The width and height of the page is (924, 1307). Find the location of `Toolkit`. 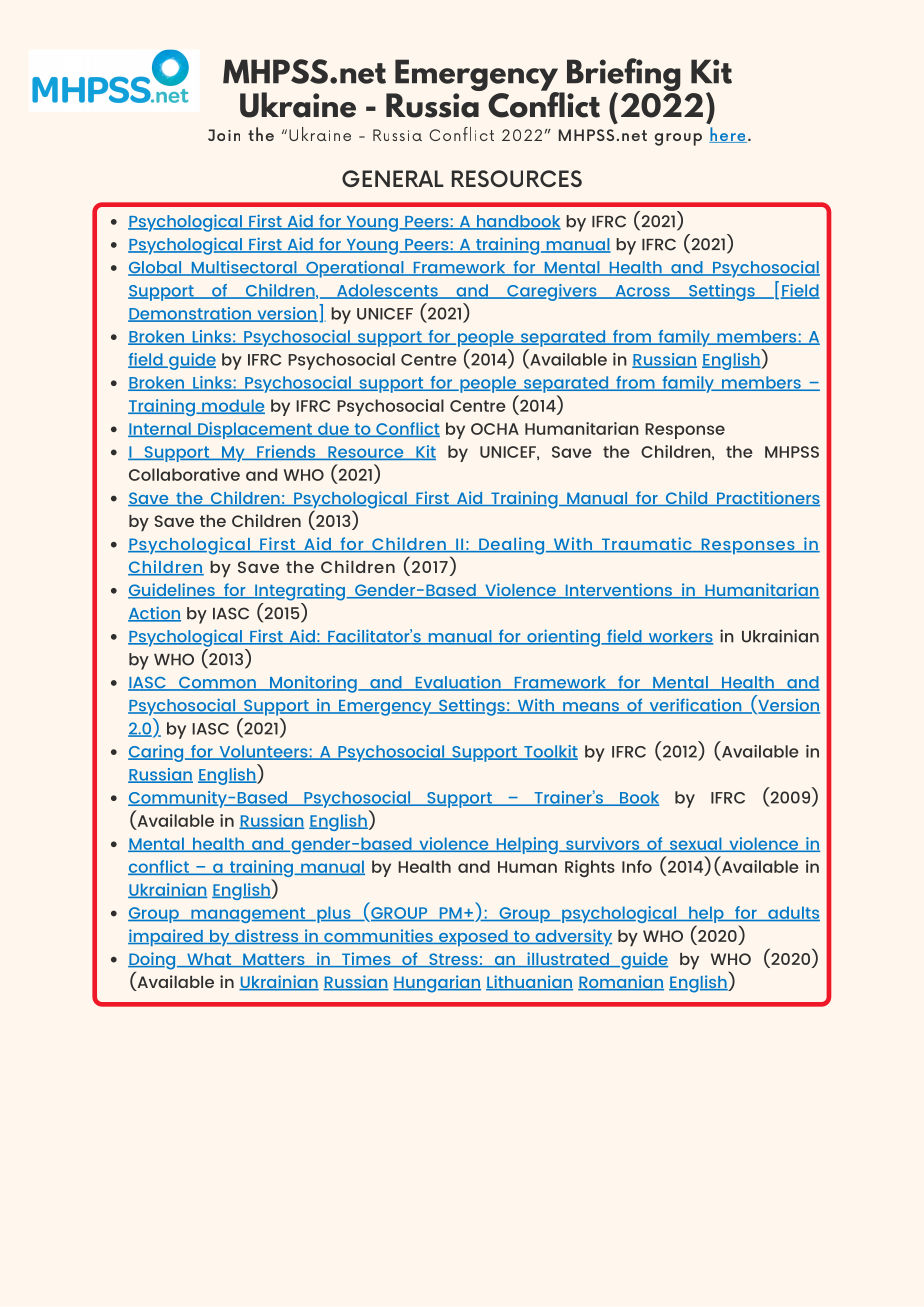

Toolkit is located at coordinates (550, 752).
